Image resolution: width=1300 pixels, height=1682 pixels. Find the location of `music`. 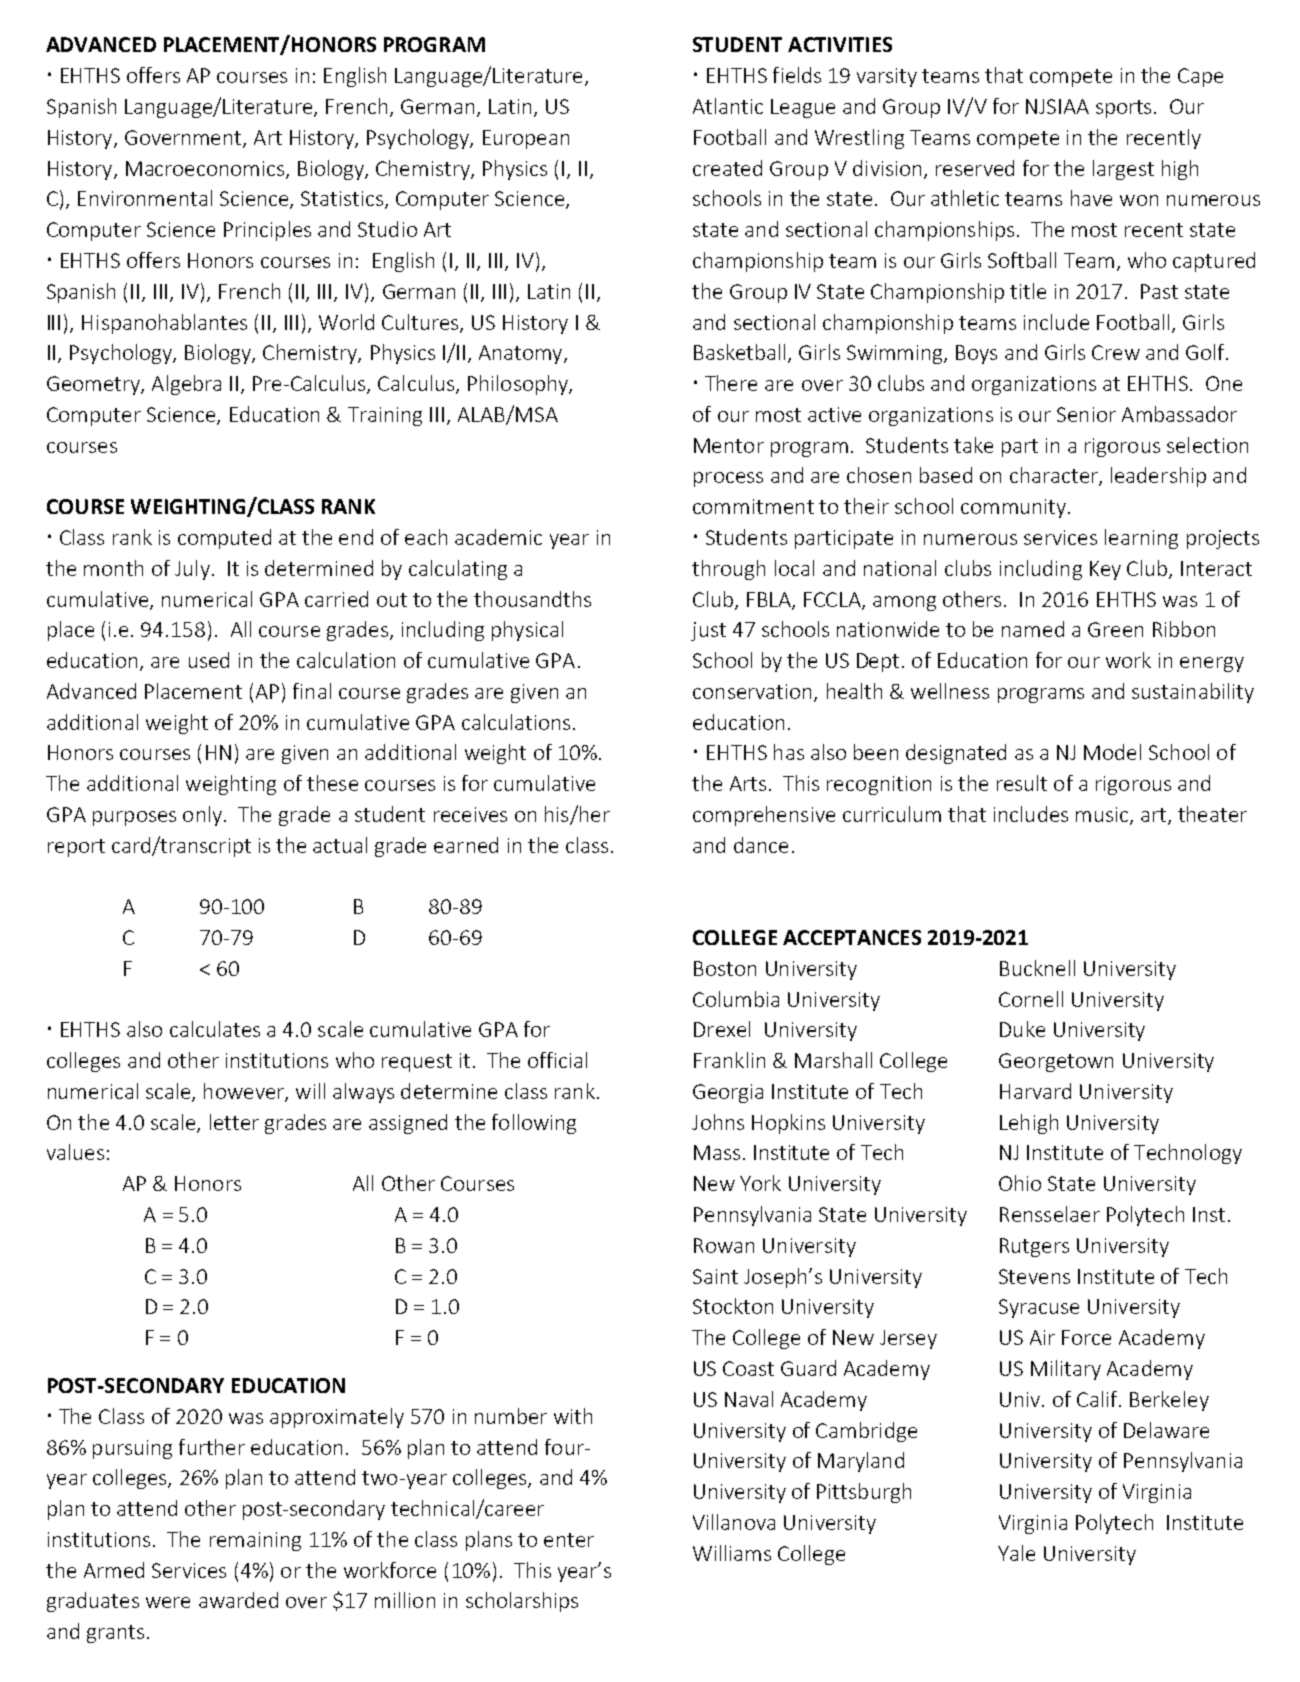

music is located at coordinates (1103, 816).
